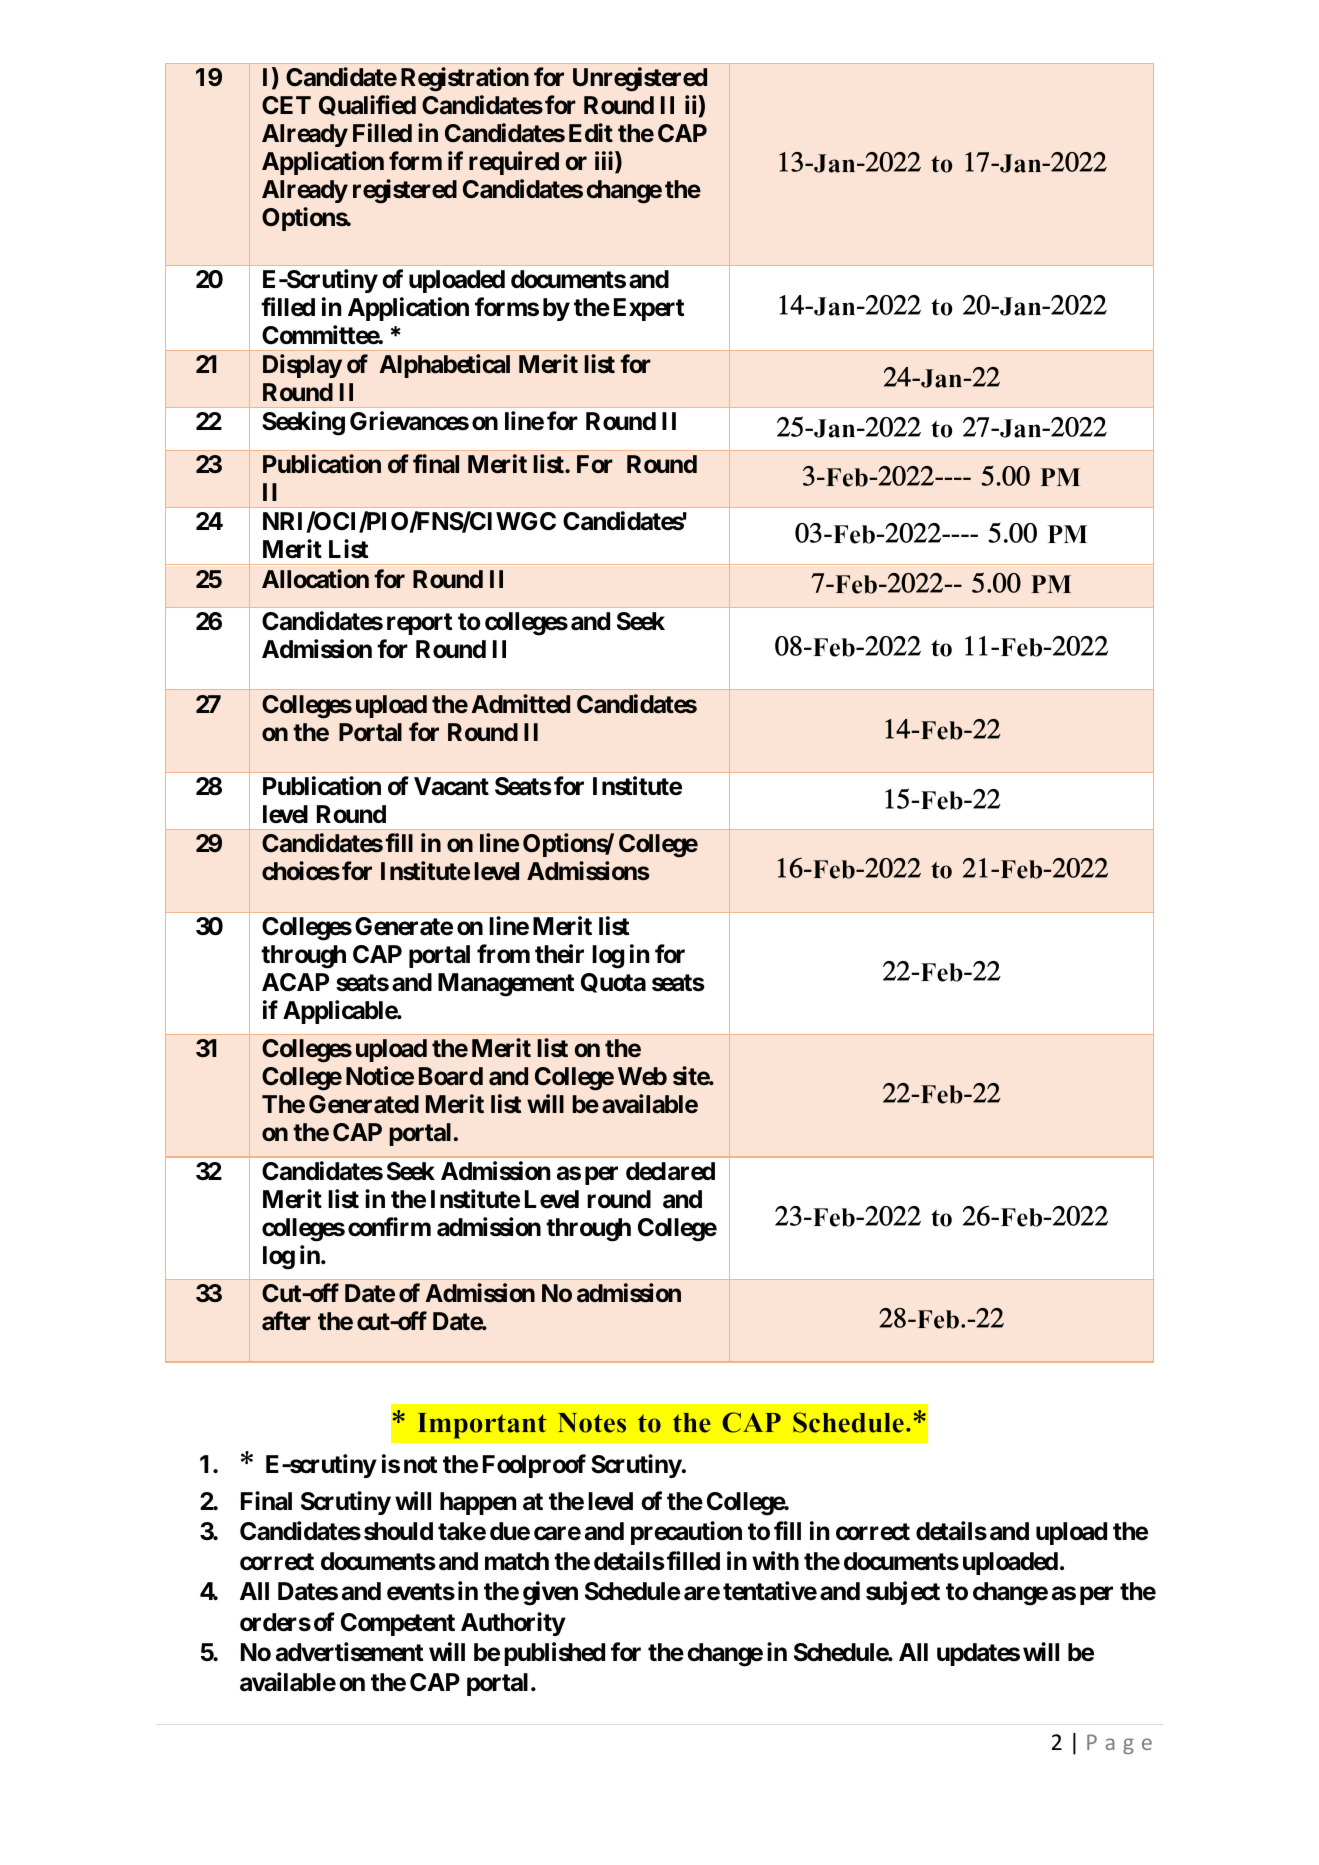  What do you see at coordinates (613, 983) in the page?
I see `Quota` at bounding box center [613, 983].
